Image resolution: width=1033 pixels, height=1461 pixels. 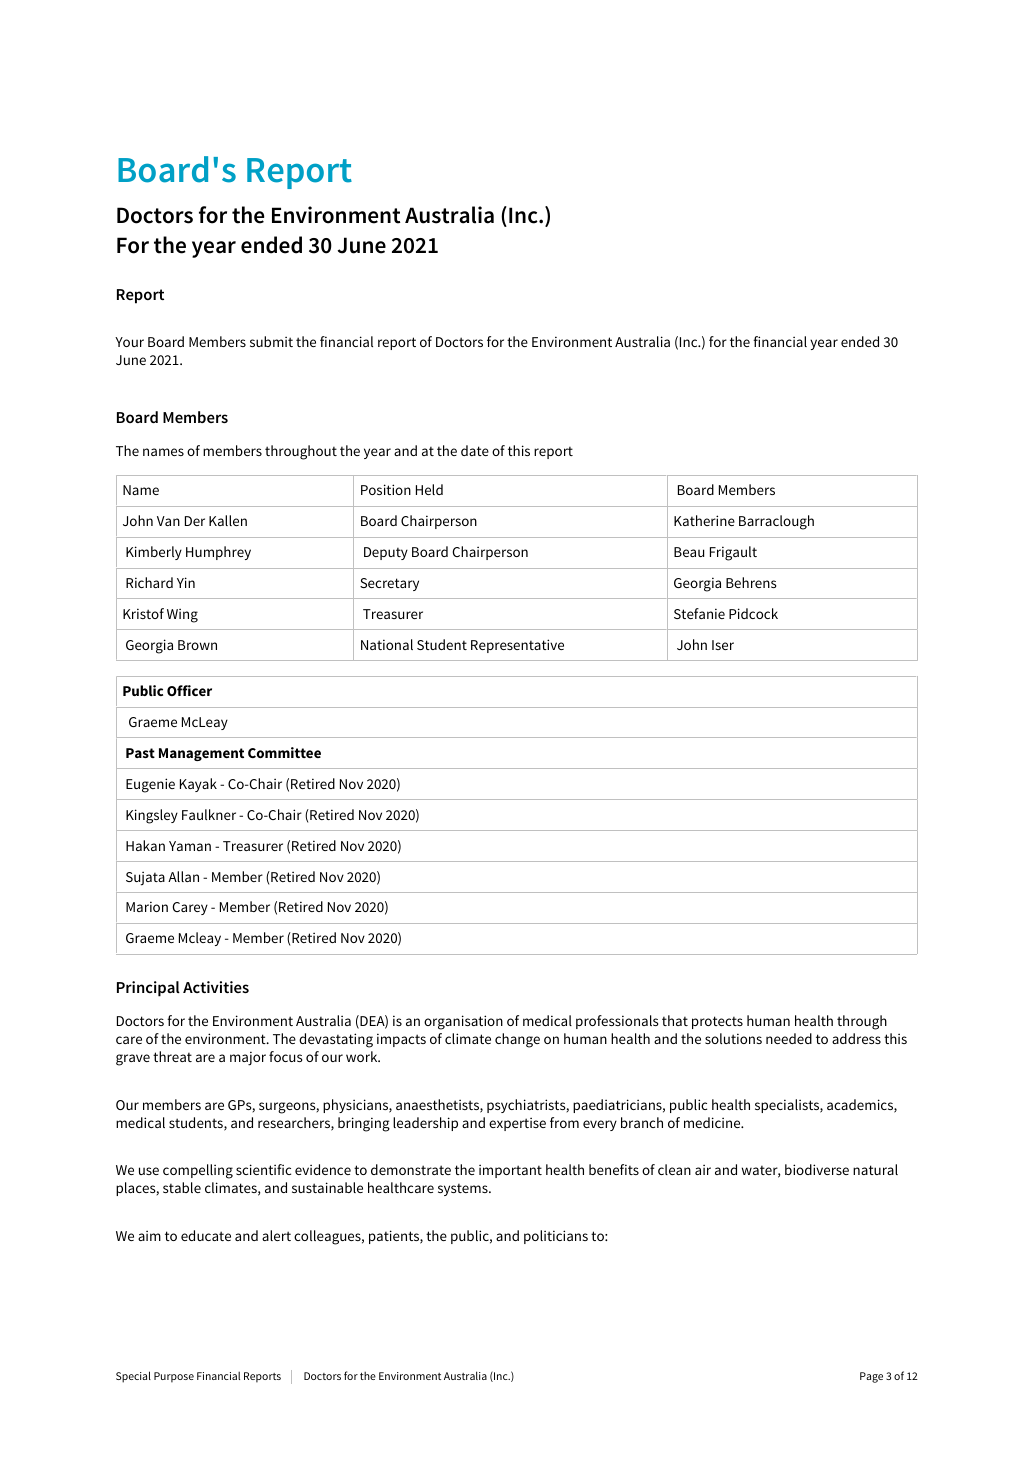 I want to click on Stefanie, so click(x=699, y=613).
